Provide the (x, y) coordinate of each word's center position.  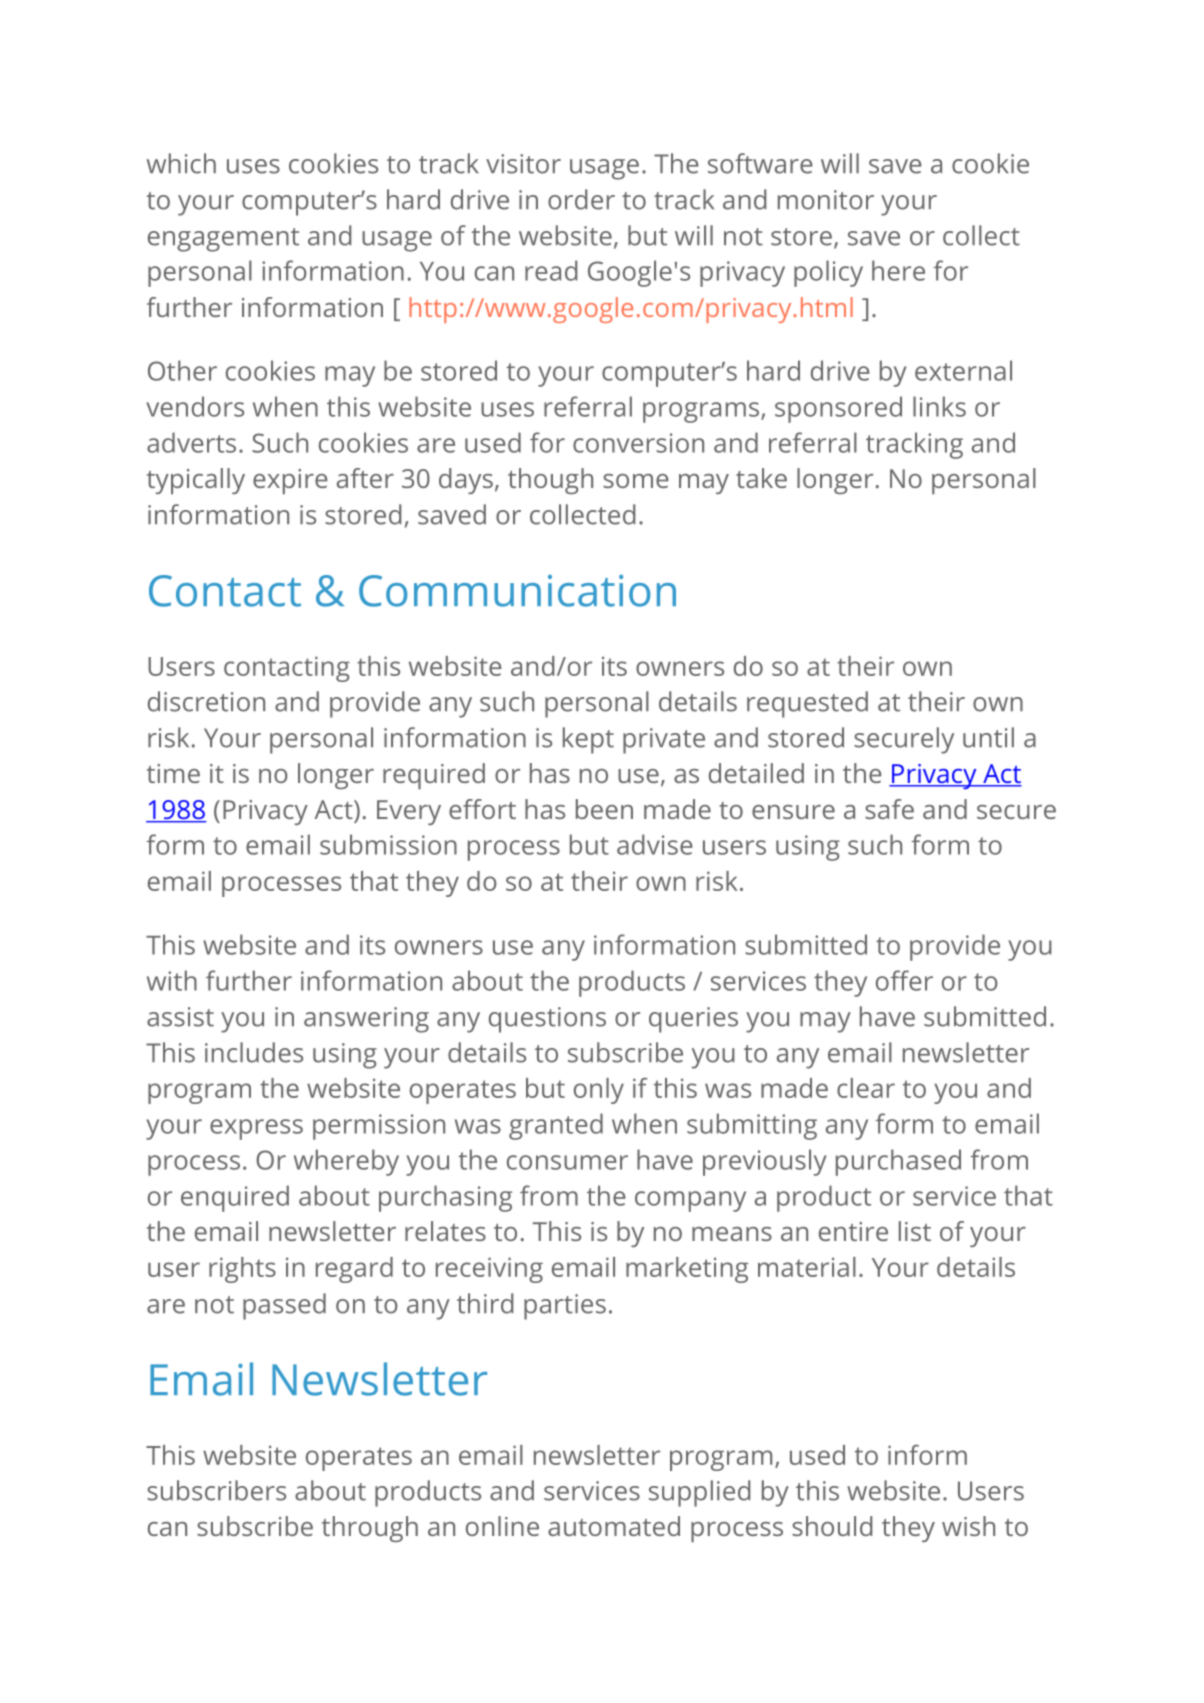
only (599, 1091)
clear (866, 1088)
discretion (206, 701)
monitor (826, 200)
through (370, 1529)
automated (614, 1526)
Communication (517, 591)
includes (254, 1052)
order (581, 199)
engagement (223, 240)
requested (807, 704)
